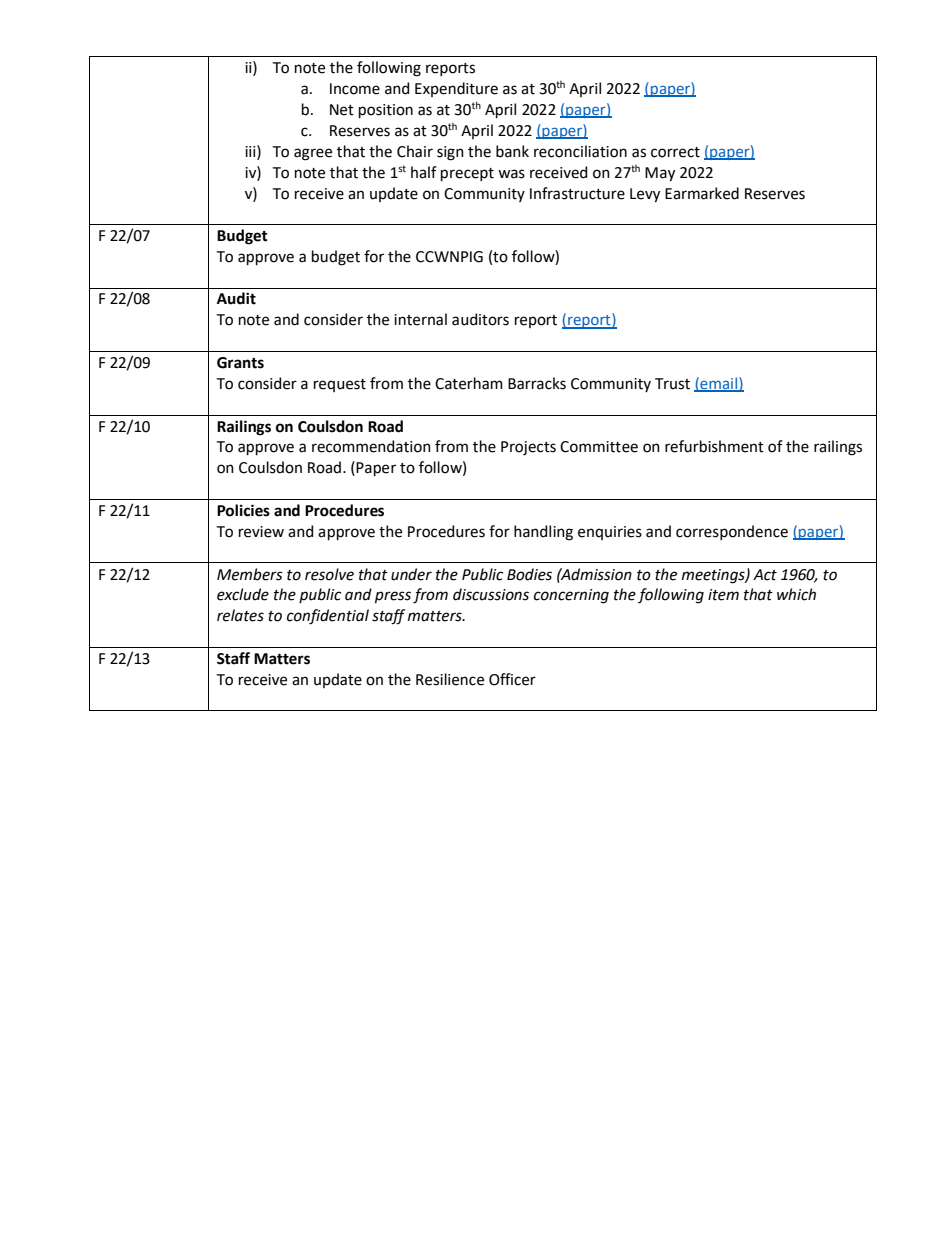 The image size is (952, 1233). What do you see at coordinates (723, 595) in the image?
I see `item` at bounding box center [723, 595].
